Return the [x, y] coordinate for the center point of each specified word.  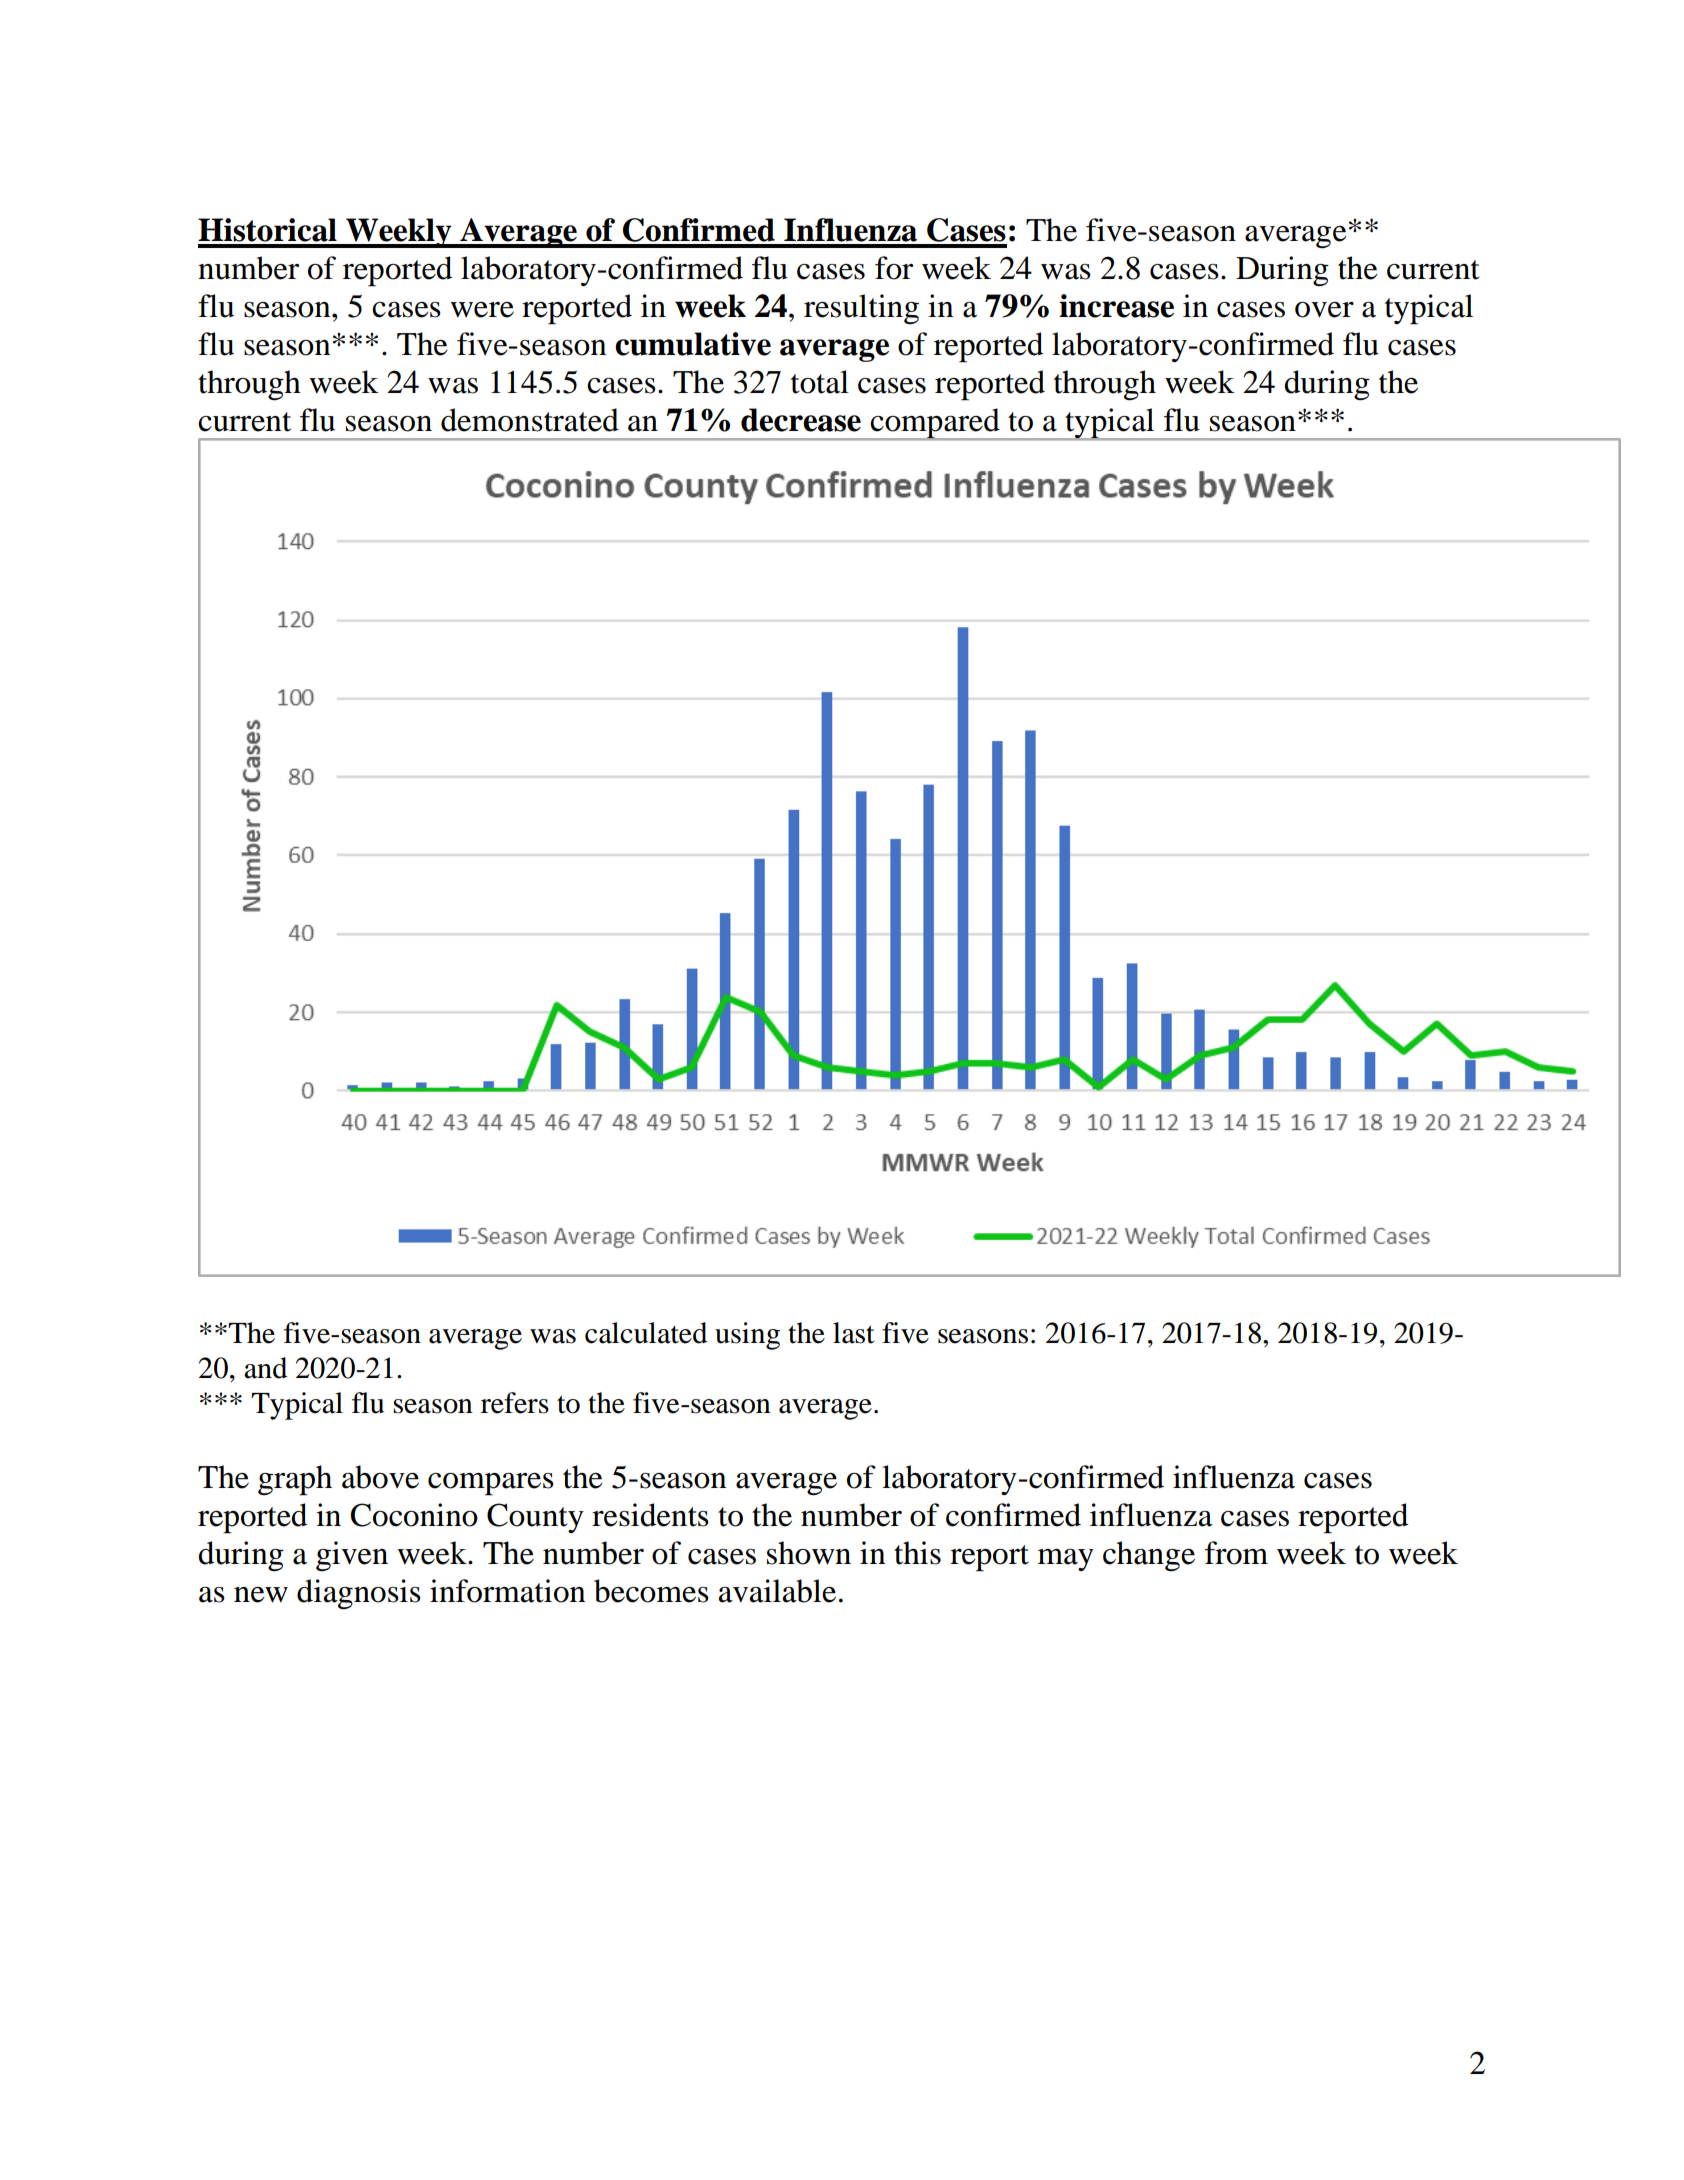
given [352, 1556]
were [482, 310]
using [747, 1336]
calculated [646, 1333]
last [854, 1333]
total [820, 382]
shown [809, 1553]
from [1236, 1553]
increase [1116, 306]
